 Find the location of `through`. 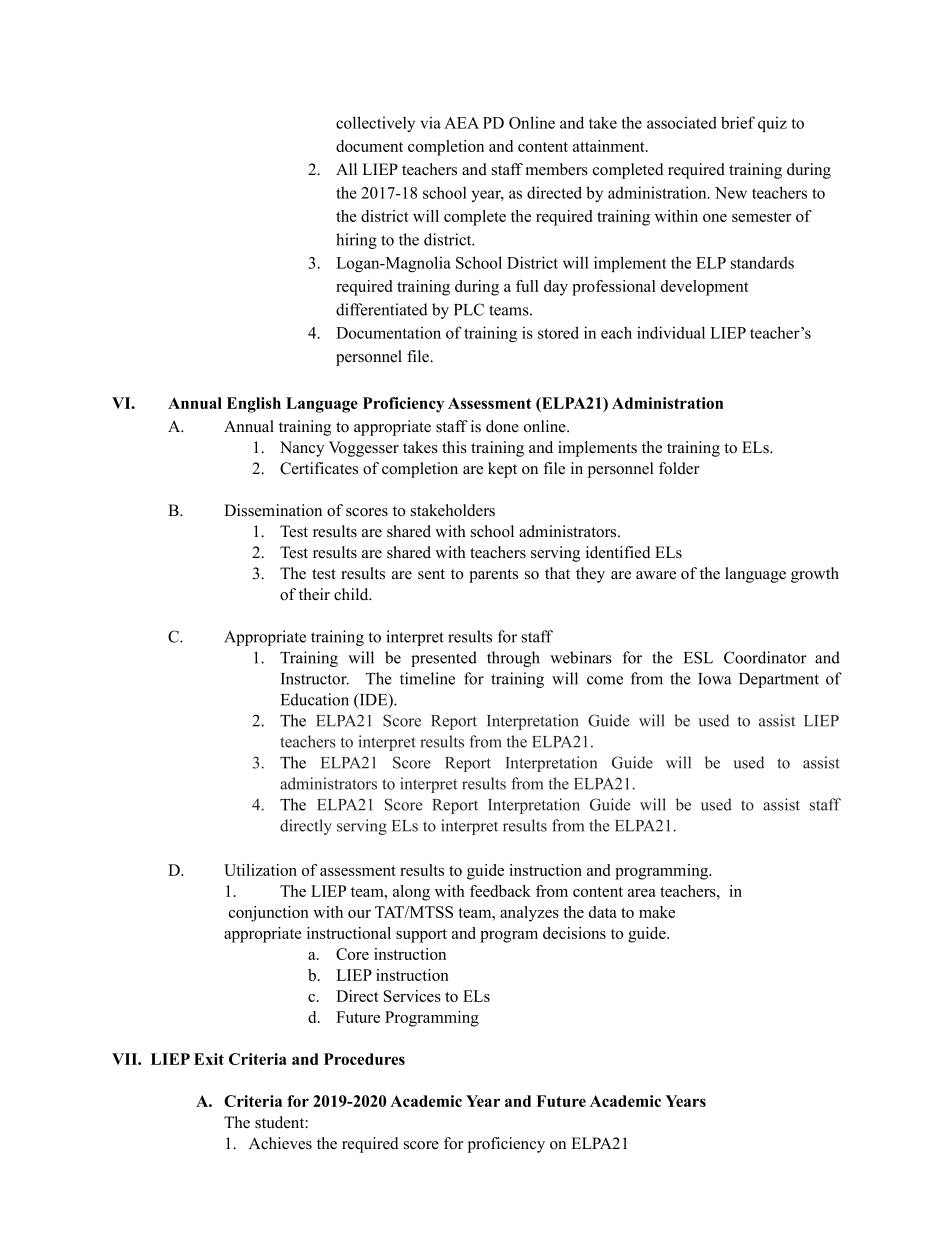

through is located at coordinates (513, 659).
